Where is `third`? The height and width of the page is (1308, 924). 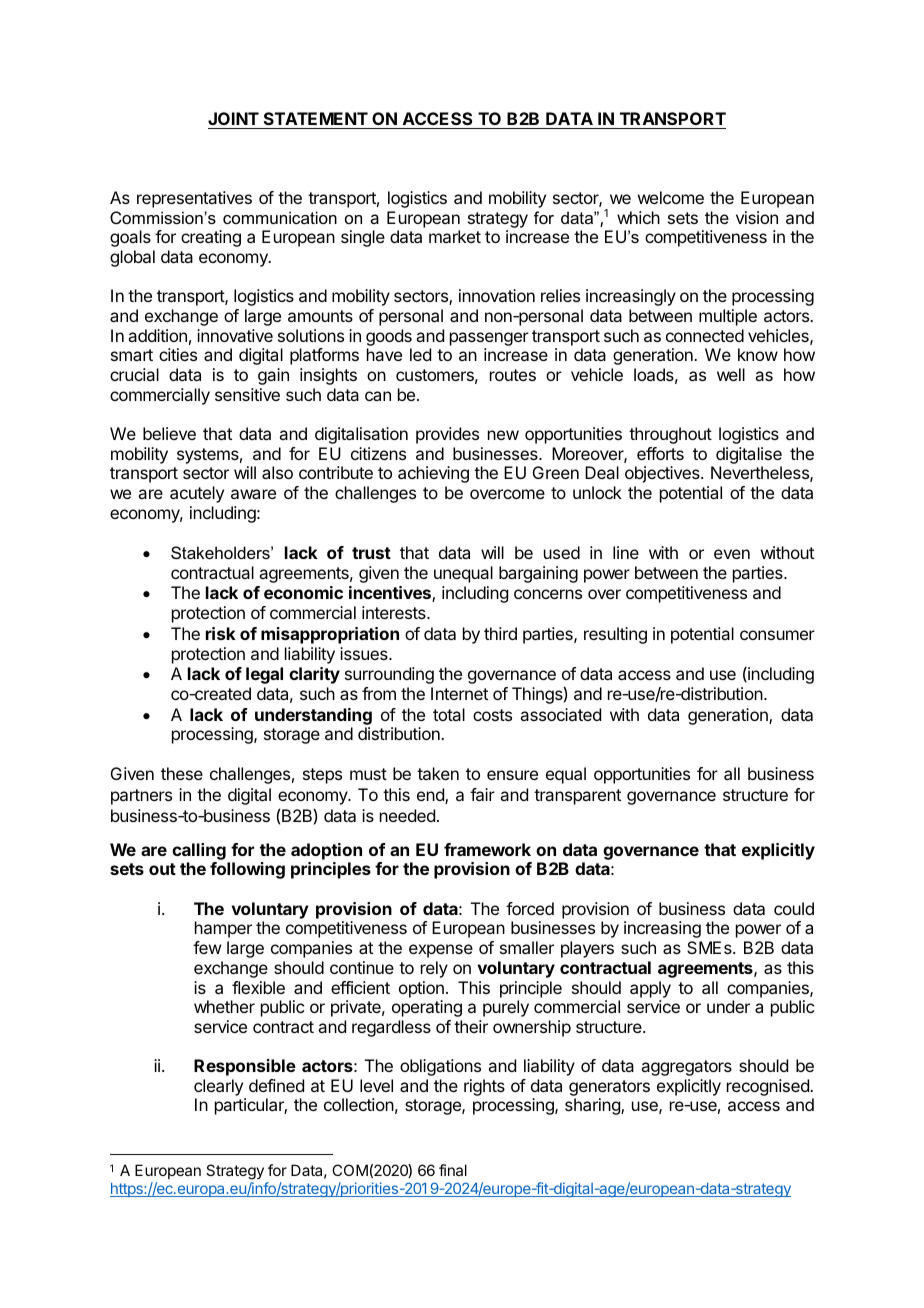 third is located at coordinates (500, 633).
